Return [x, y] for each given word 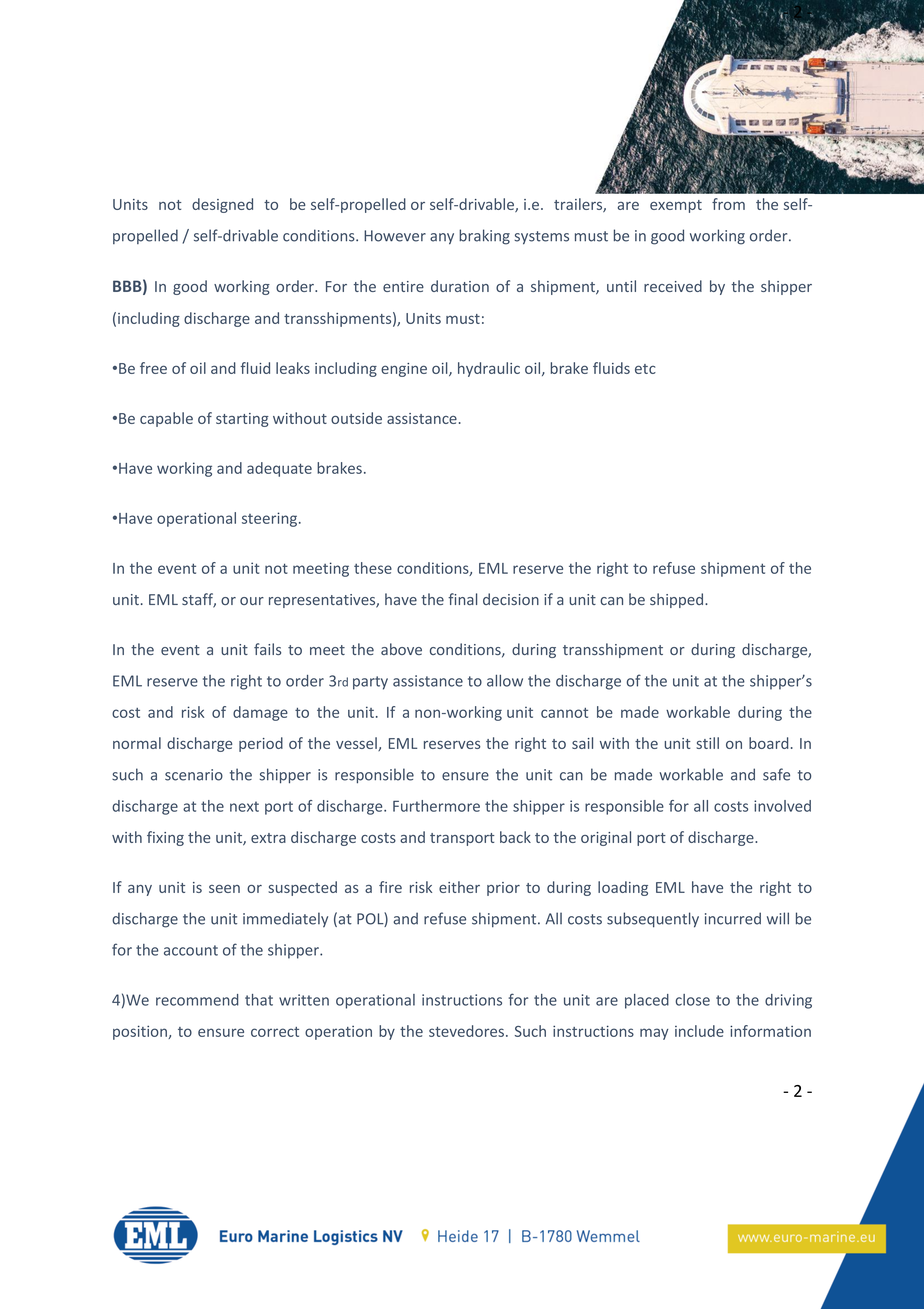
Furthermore [436, 806]
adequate [279, 469]
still [707, 743]
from [728, 204]
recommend [197, 1000]
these [373, 568]
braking [484, 237]
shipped [678, 600]
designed [222, 205]
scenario [194, 775]
